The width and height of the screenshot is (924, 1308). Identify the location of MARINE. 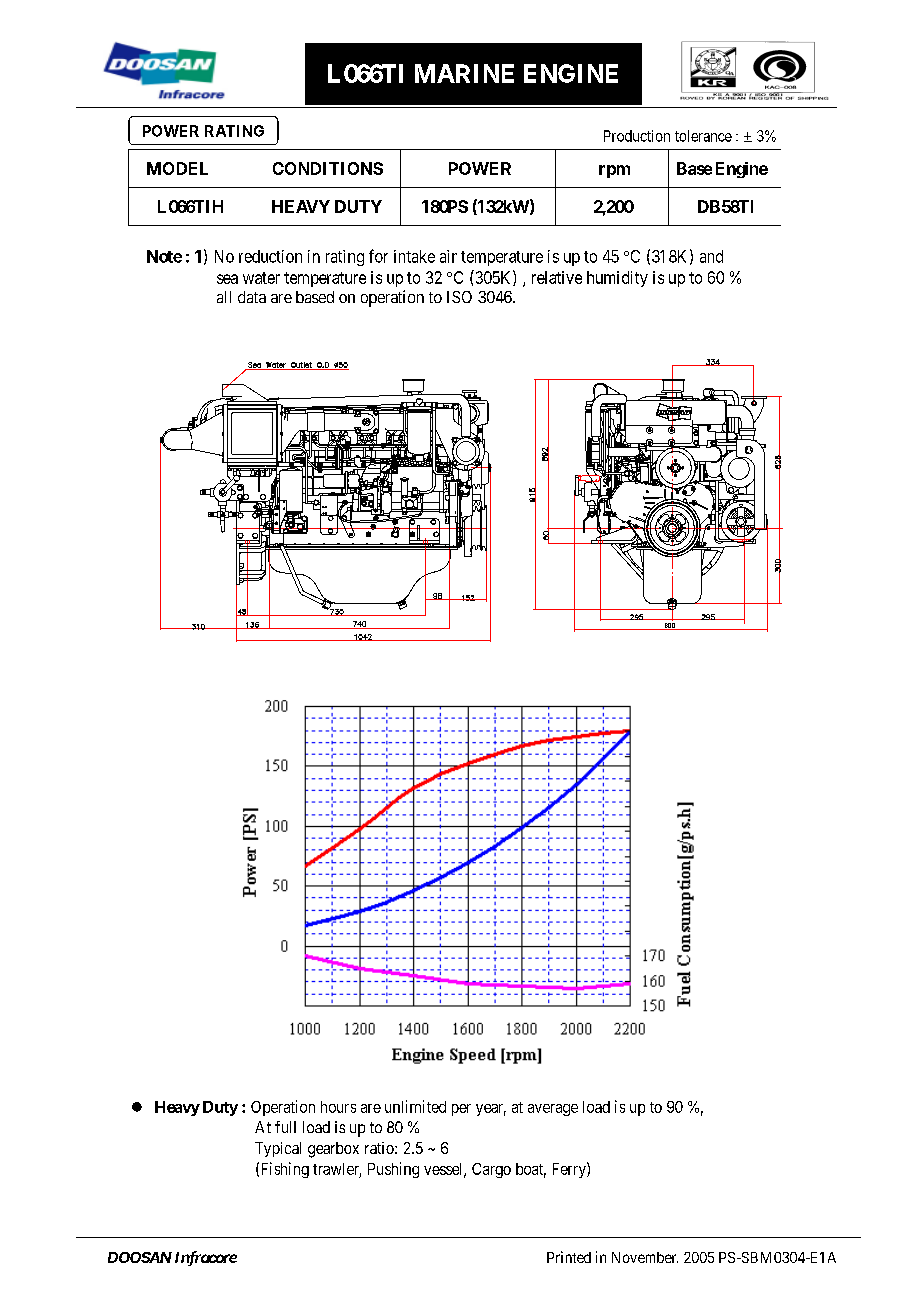
(464, 73).
